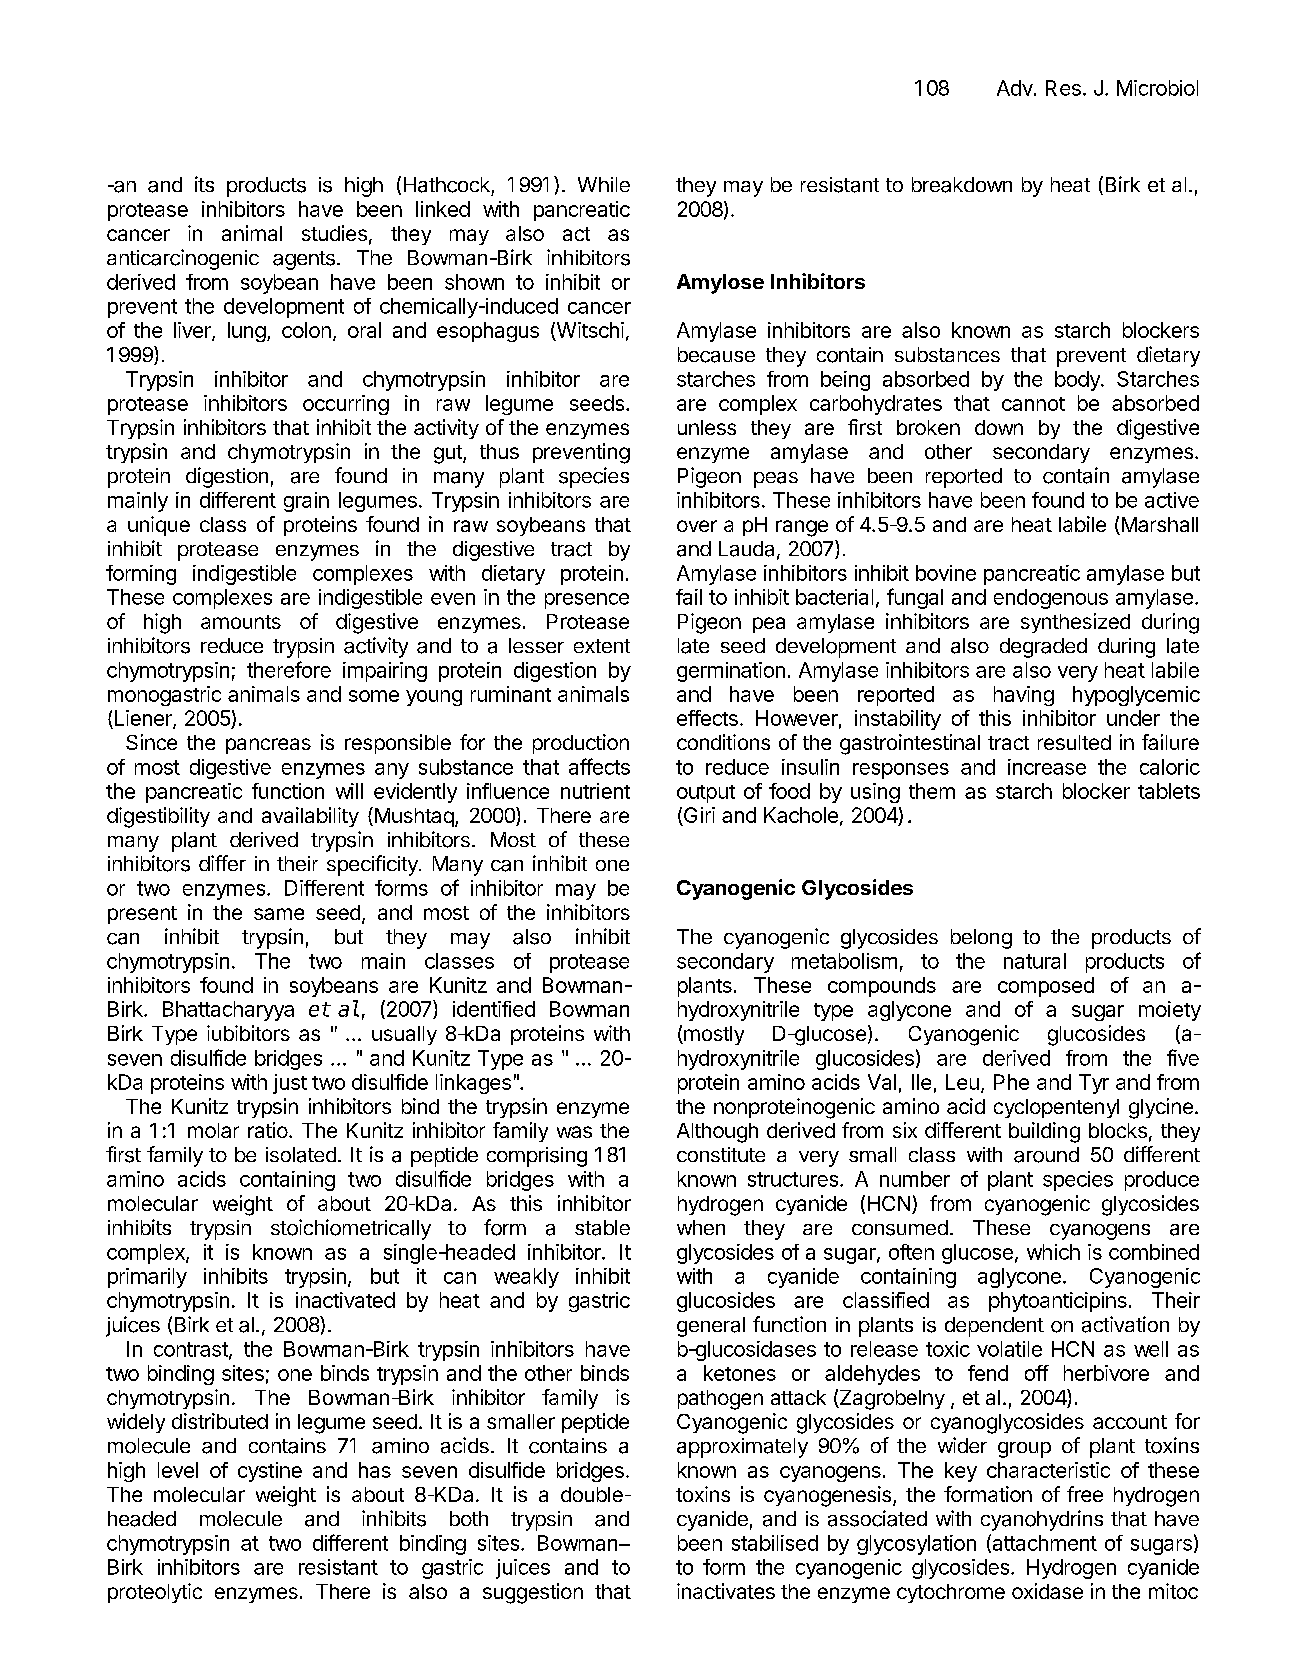 The image size is (1291, 1670). I want to click on Adv, so click(1016, 88).
